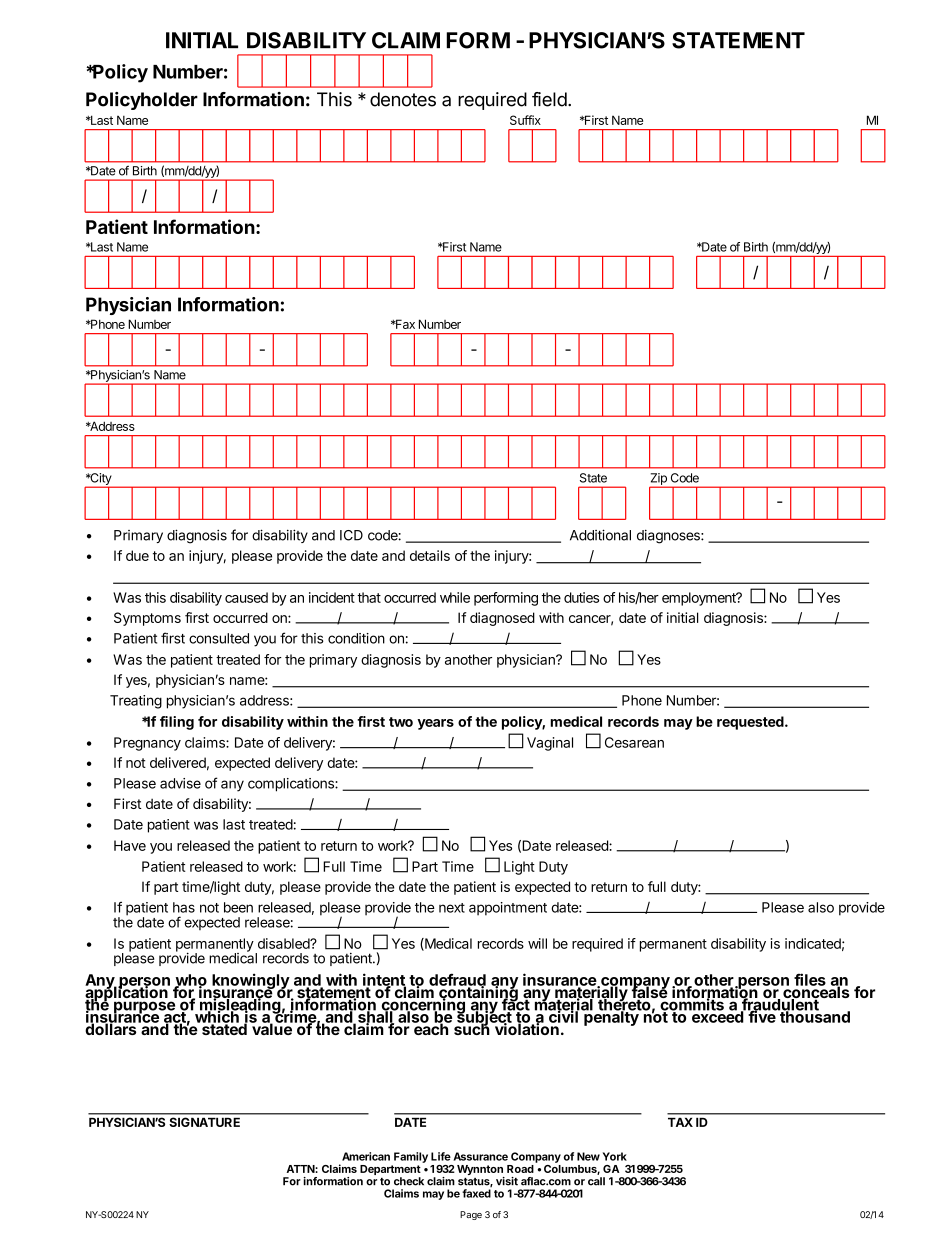  I want to click on field, so click(549, 99).
